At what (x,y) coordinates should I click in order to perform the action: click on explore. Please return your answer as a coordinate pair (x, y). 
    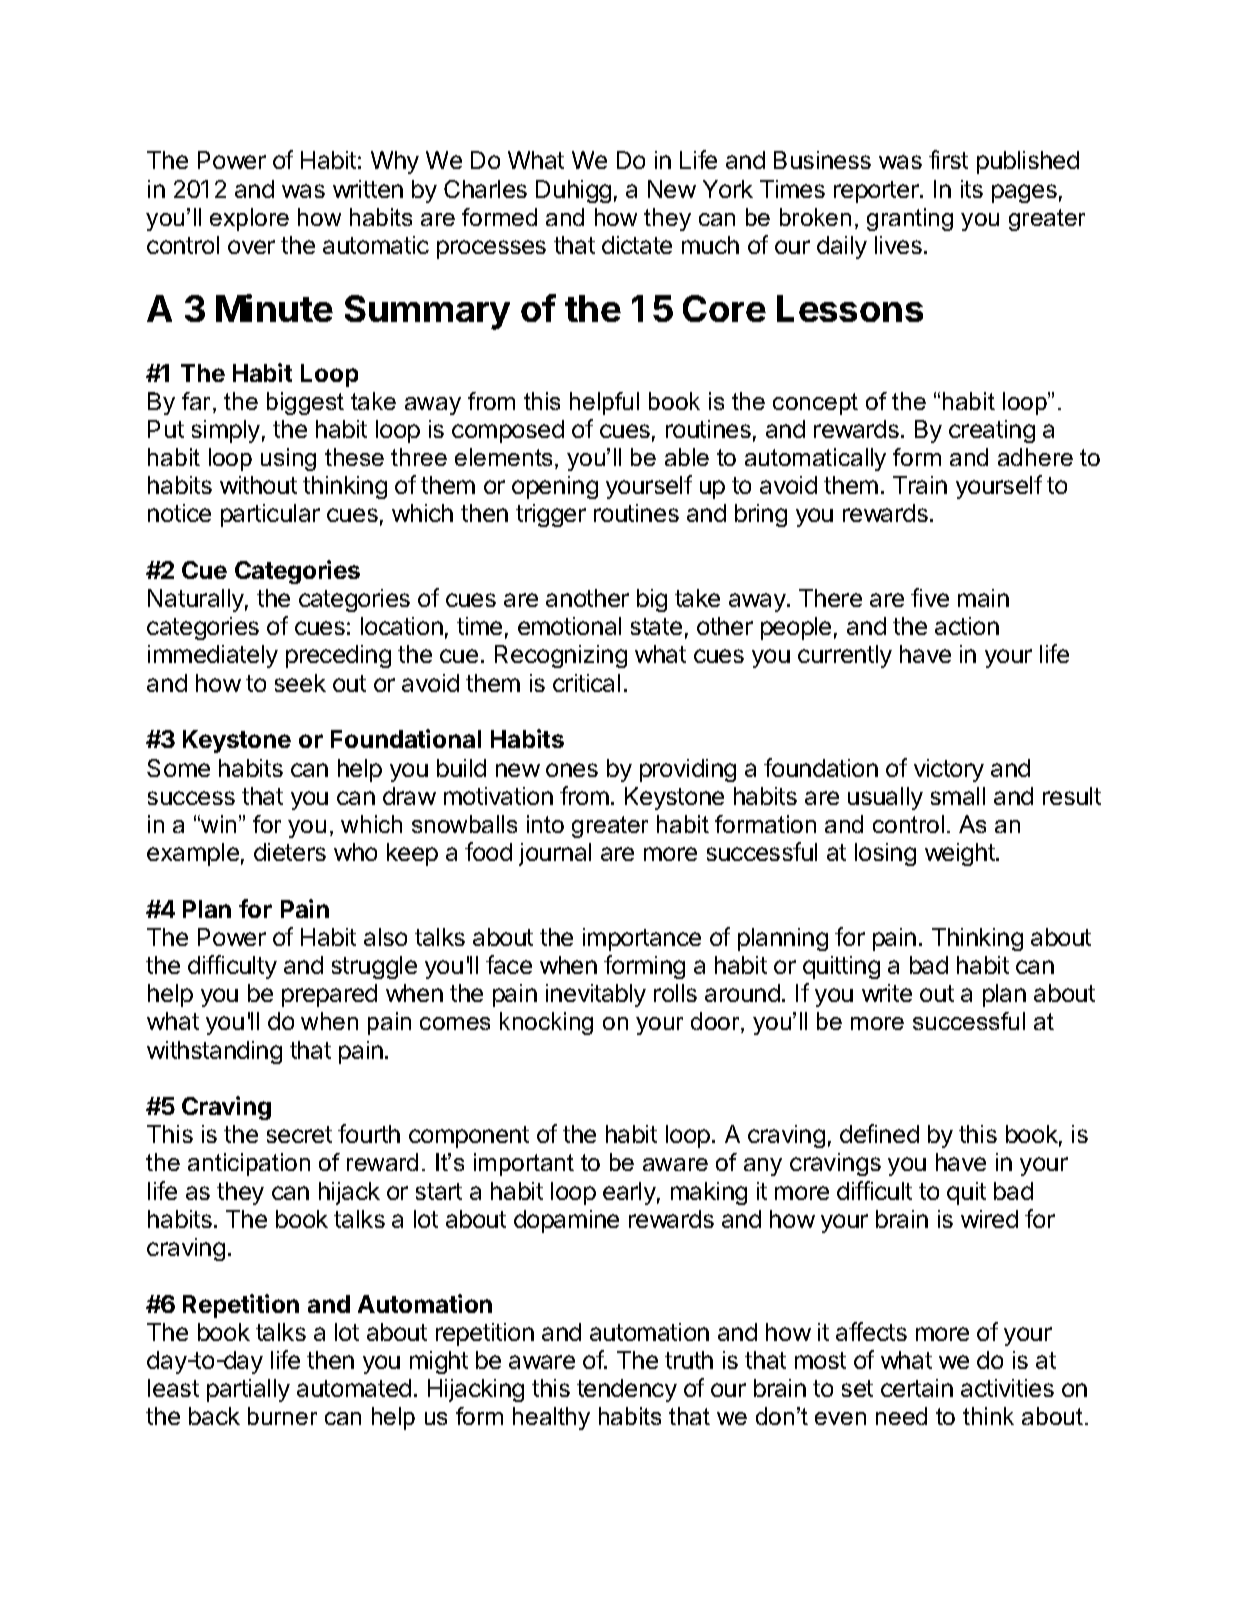
    Looking at the image, I should click on (249, 219).
